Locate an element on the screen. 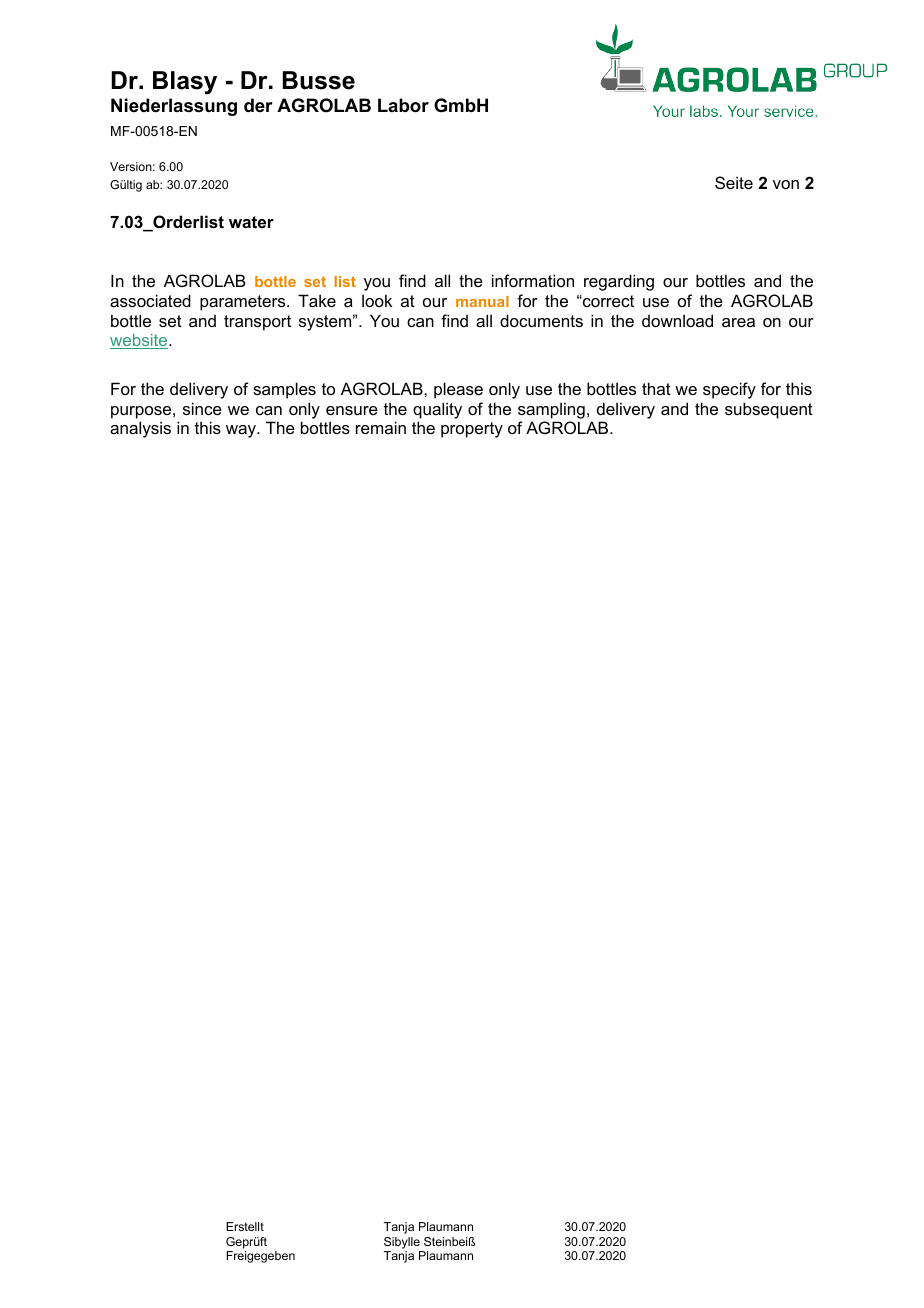 This screenshot has width=924, height=1308. area is located at coordinates (738, 322).
